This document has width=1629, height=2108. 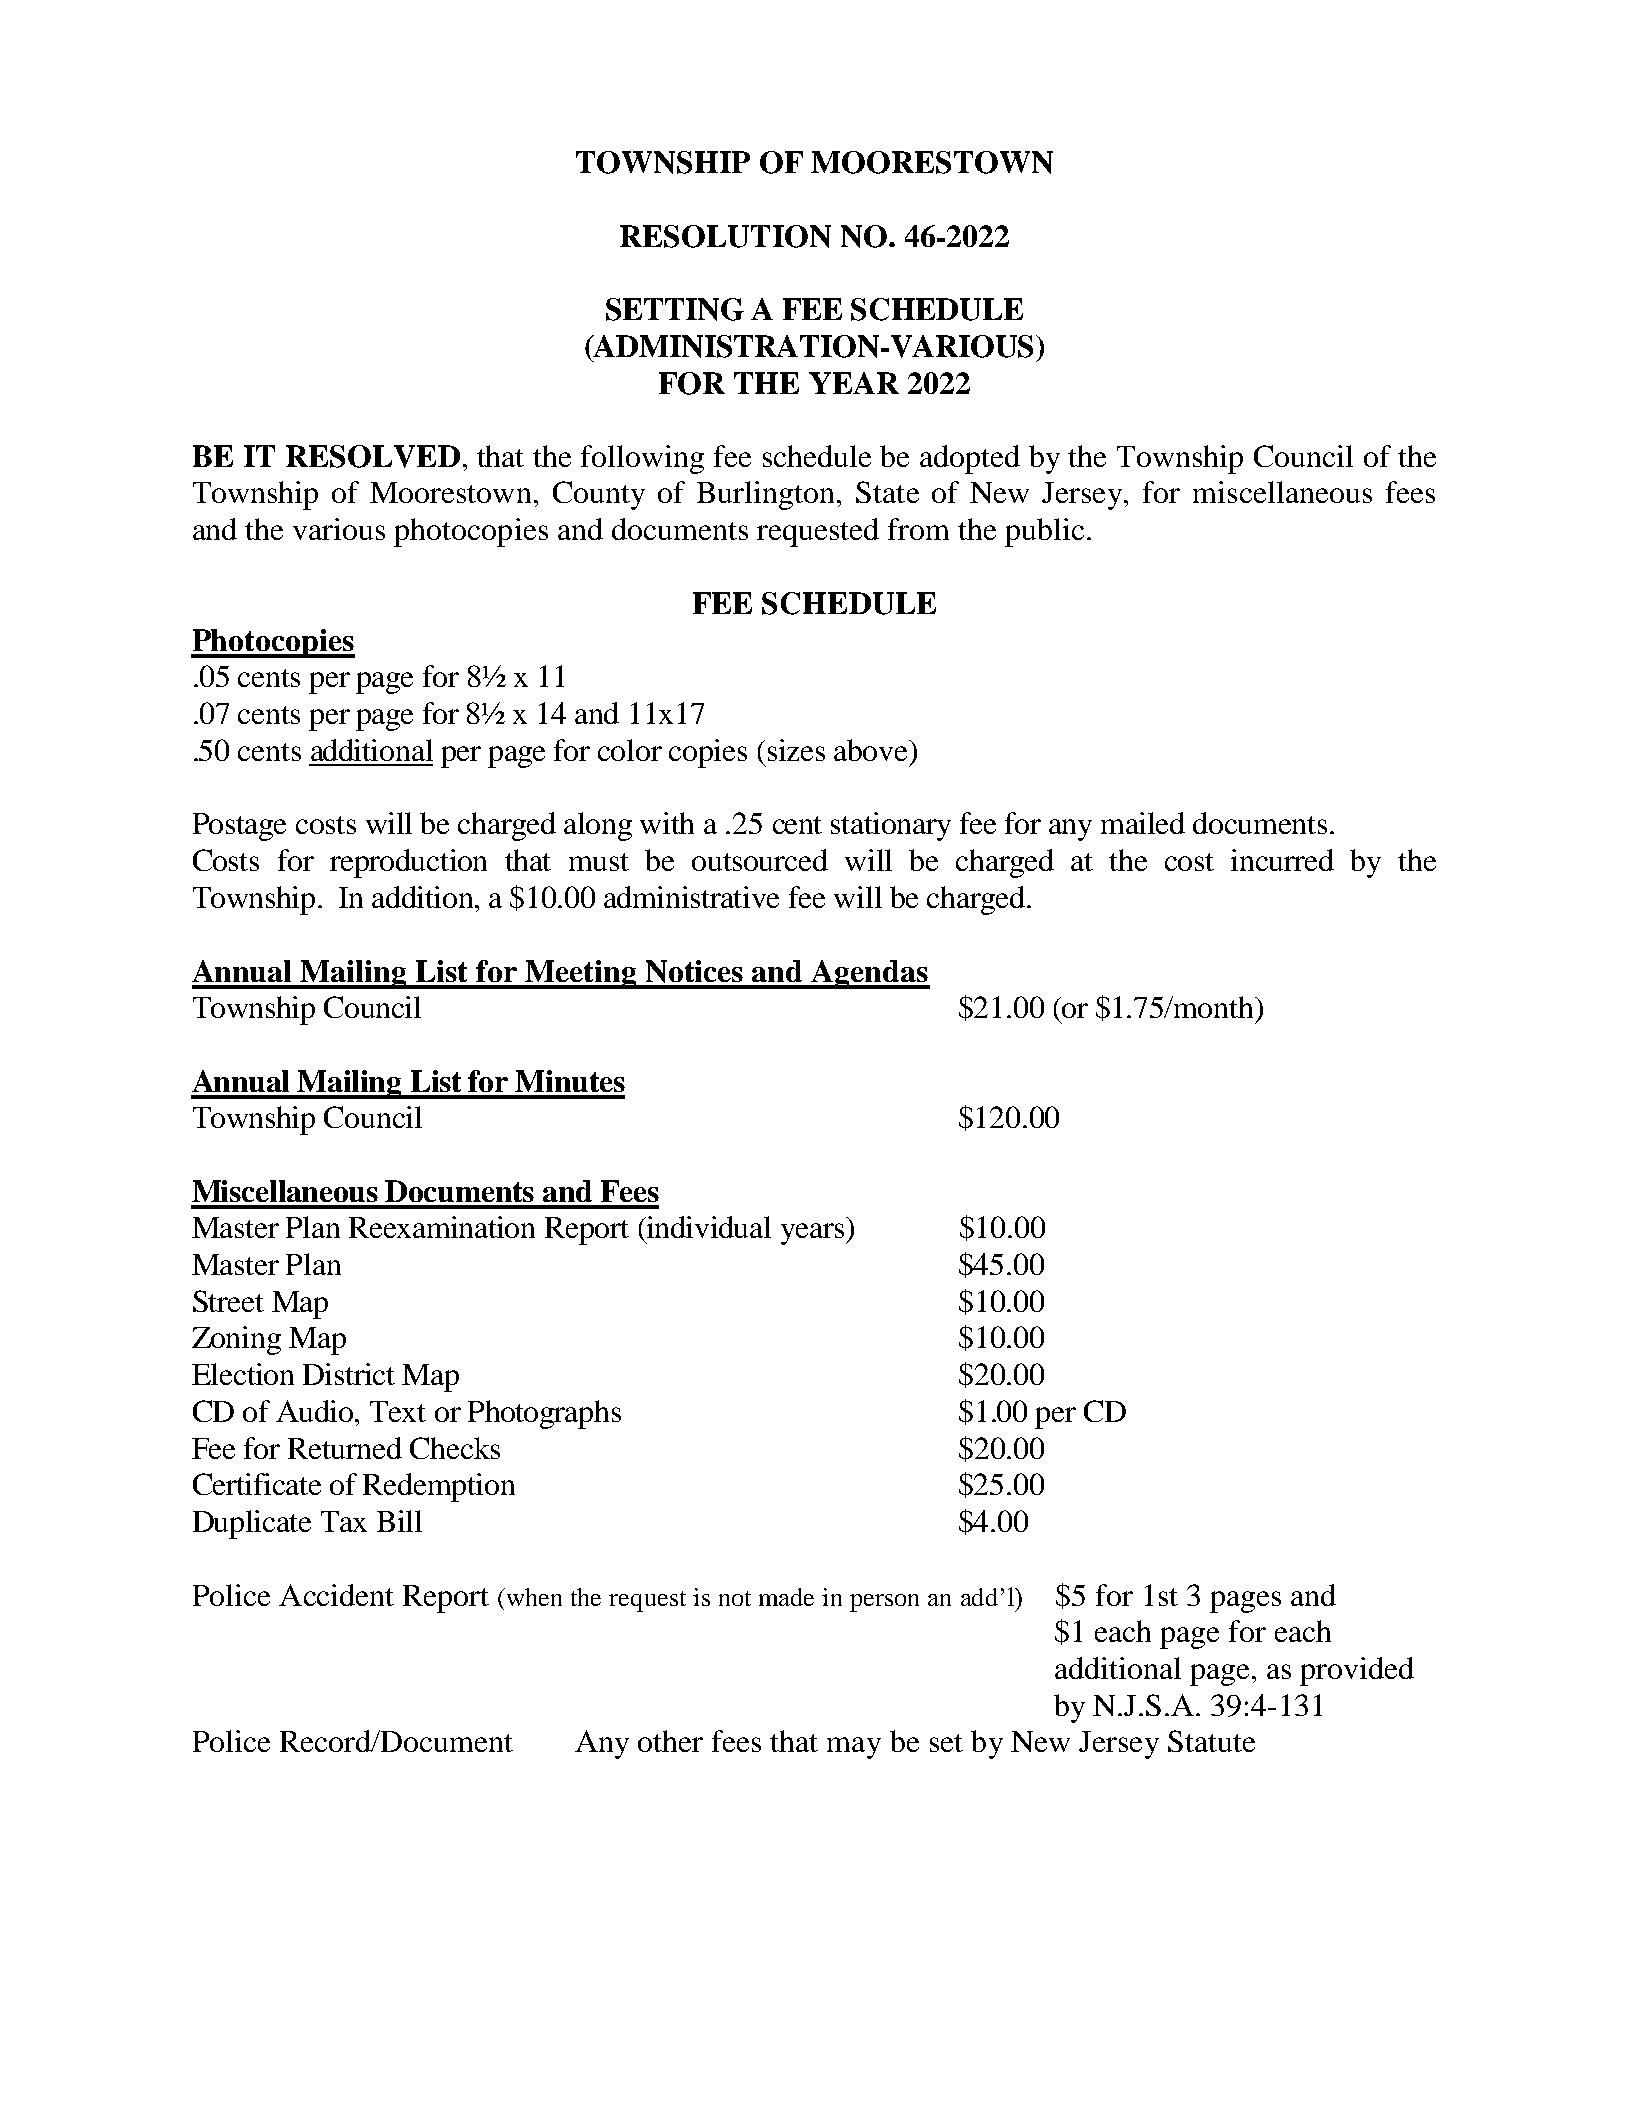 What do you see at coordinates (336, 1595) in the document?
I see `Accident` at bounding box center [336, 1595].
